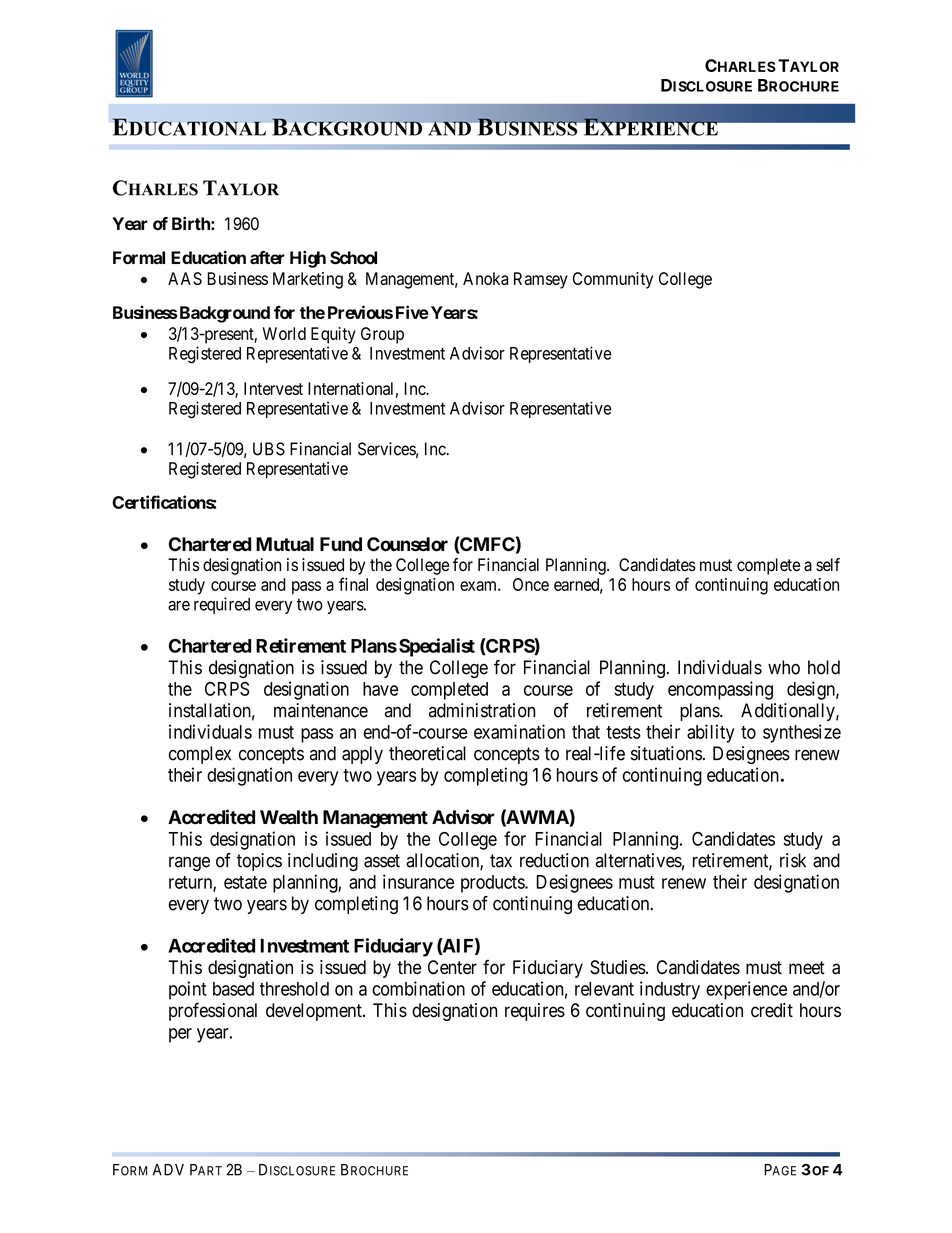 This screenshot has width=952, height=1233. Describe the element at coordinates (222, 605) in the screenshot. I see `required` at that location.
